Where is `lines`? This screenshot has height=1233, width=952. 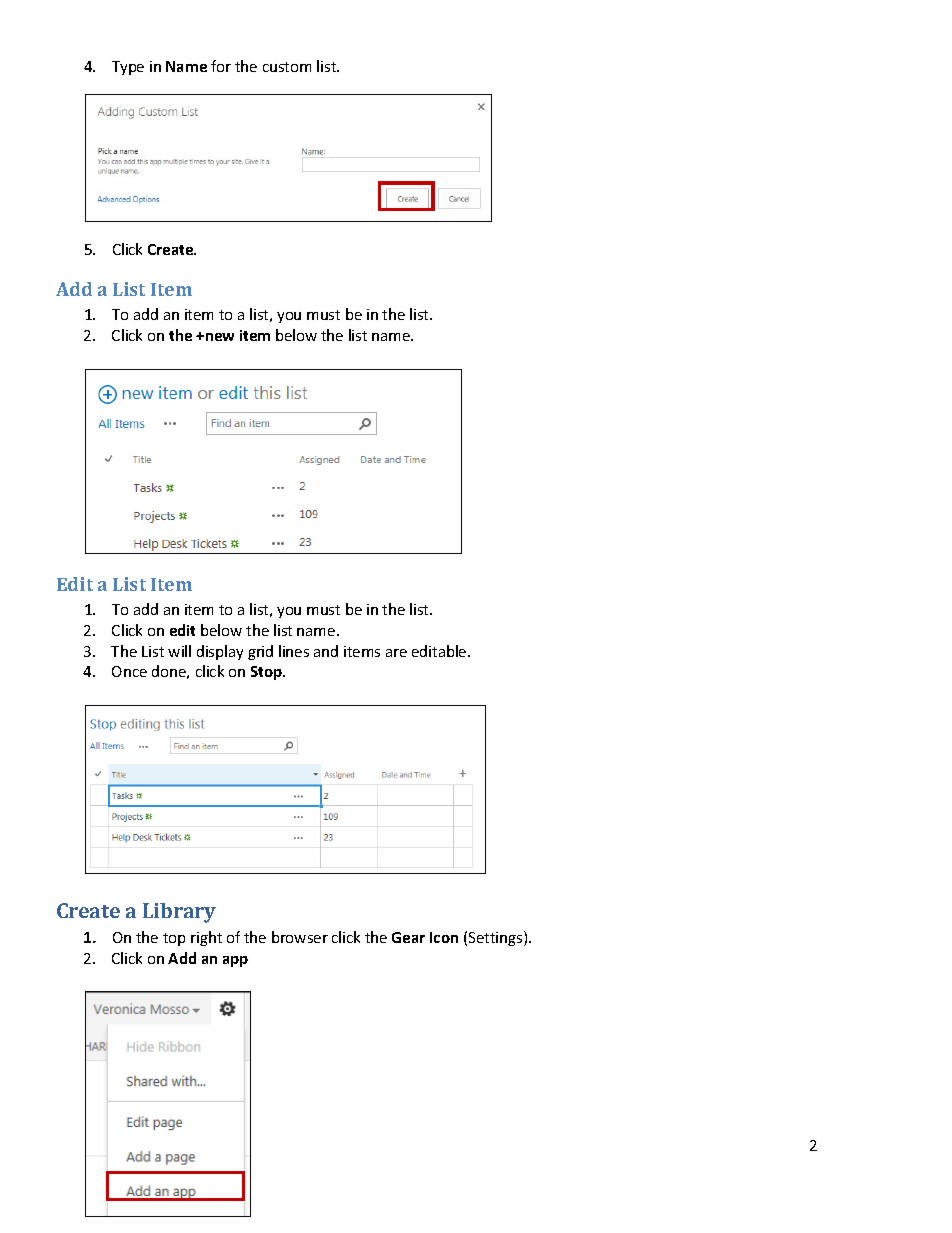 lines is located at coordinates (294, 651).
